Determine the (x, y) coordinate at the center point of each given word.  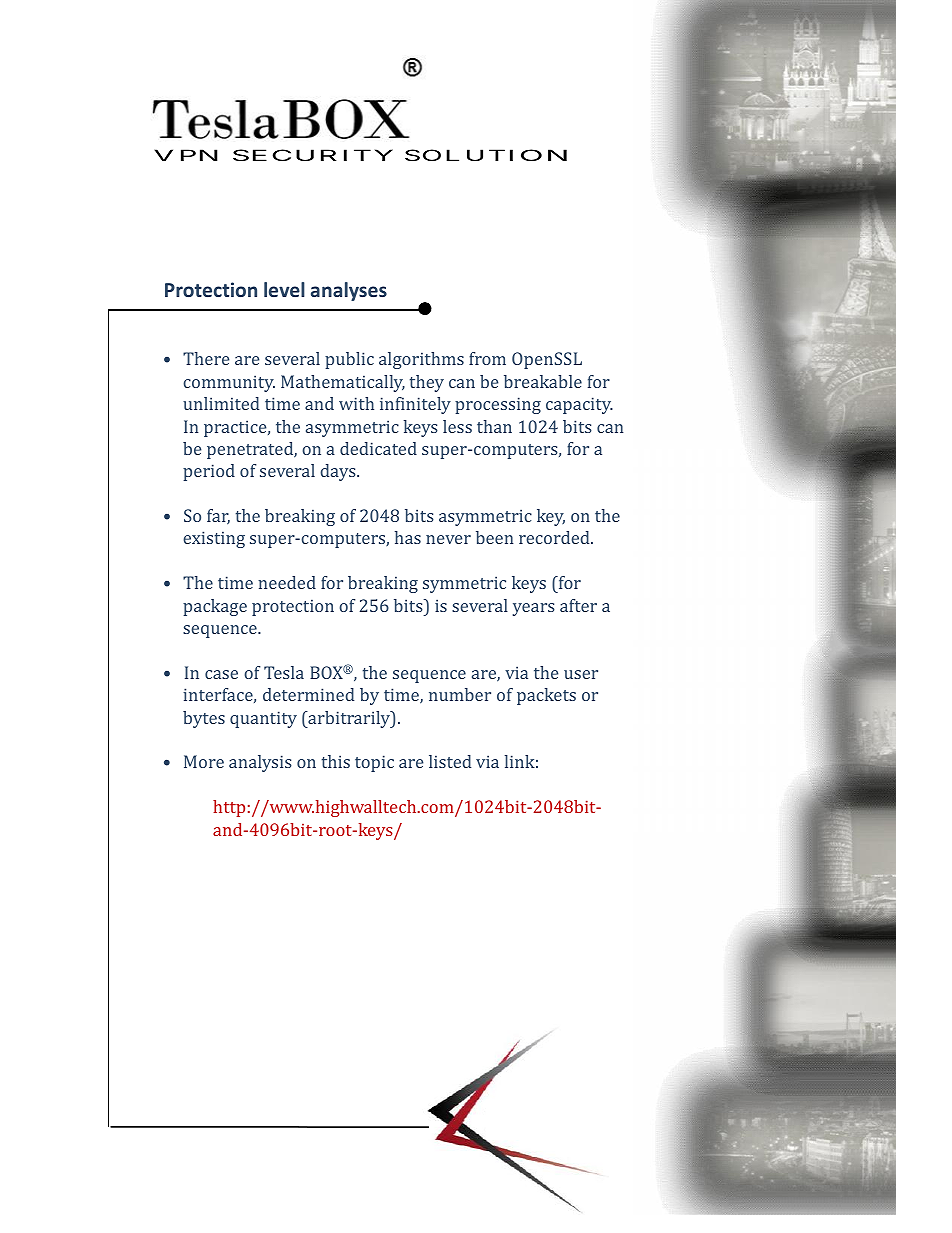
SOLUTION (486, 155)
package (215, 607)
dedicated (378, 448)
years (534, 609)
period (209, 472)
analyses (349, 291)
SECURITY (313, 155)
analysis (260, 763)
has (408, 537)
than (494, 426)
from (487, 358)
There (206, 358)
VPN (186, 155)
